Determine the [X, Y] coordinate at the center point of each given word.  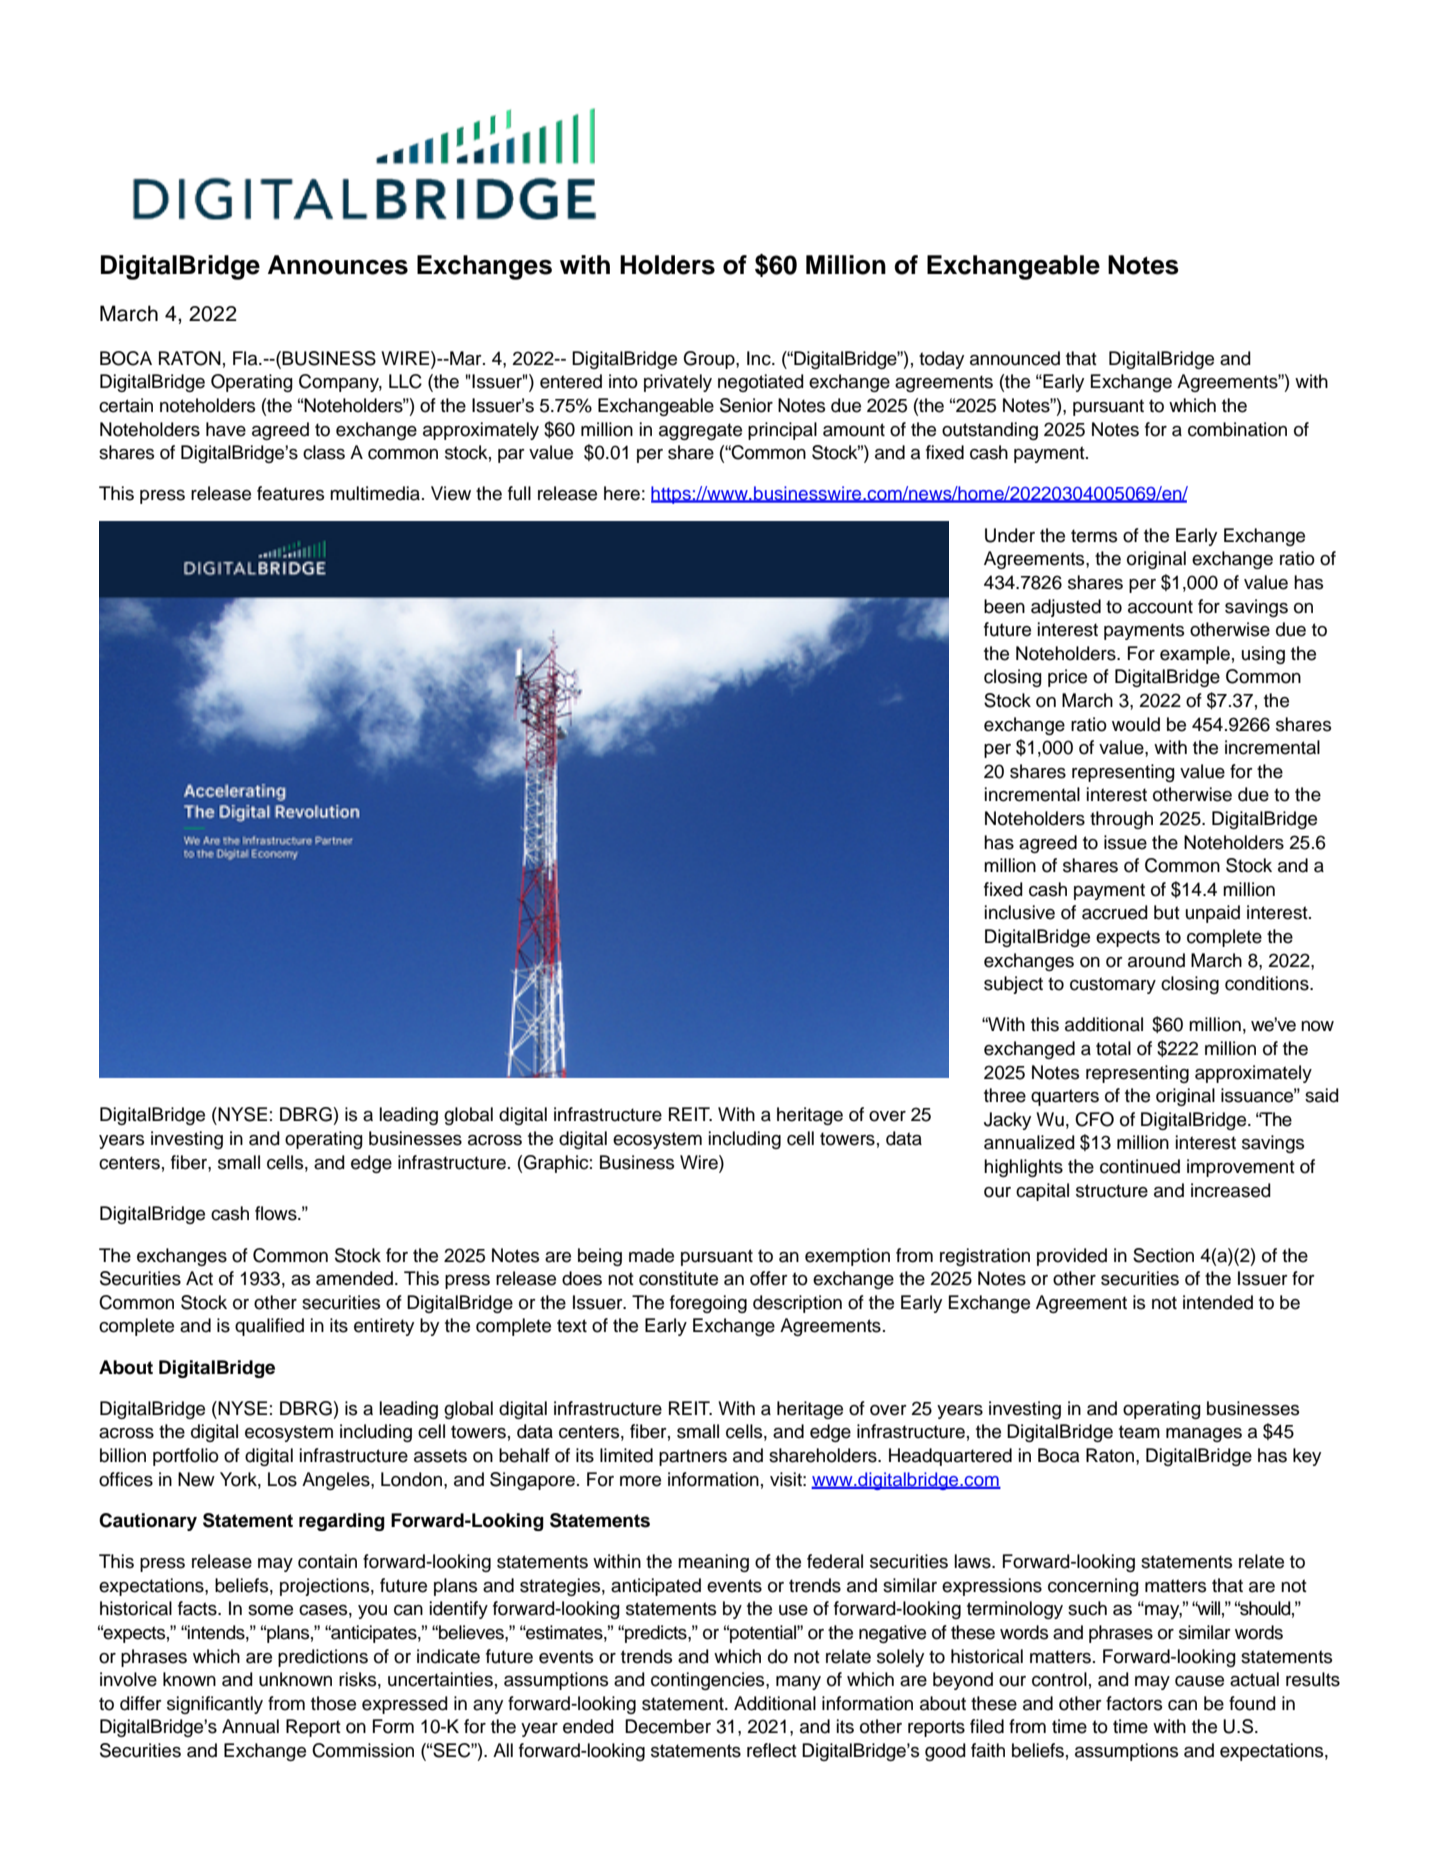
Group [710, 360]
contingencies [709, 1681]
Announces [338, 265]
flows [277, 1213]
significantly [215, 1705]
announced [1015, 358]
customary [1113, 985]
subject [1013, 985]
